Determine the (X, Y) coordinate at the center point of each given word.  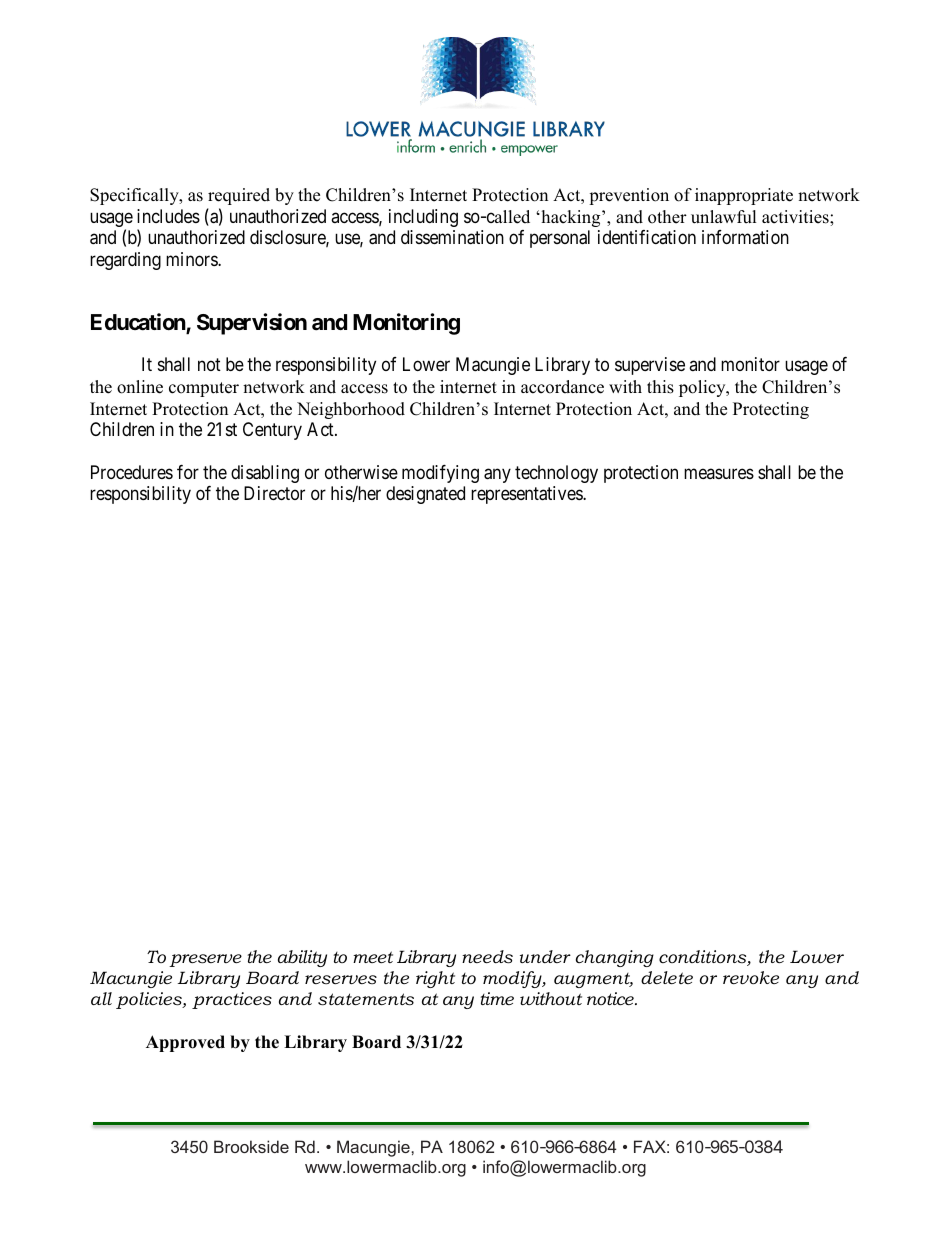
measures (719, 473)
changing (615, 958)
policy (703, 388)
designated (425, 495)
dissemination (452, 237)
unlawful (724, 217)
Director (274, 493)
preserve (205, 960)
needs (487, 957)
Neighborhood (351, 410)
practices (232, 1000)
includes (168, 216)
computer (204, 389)
